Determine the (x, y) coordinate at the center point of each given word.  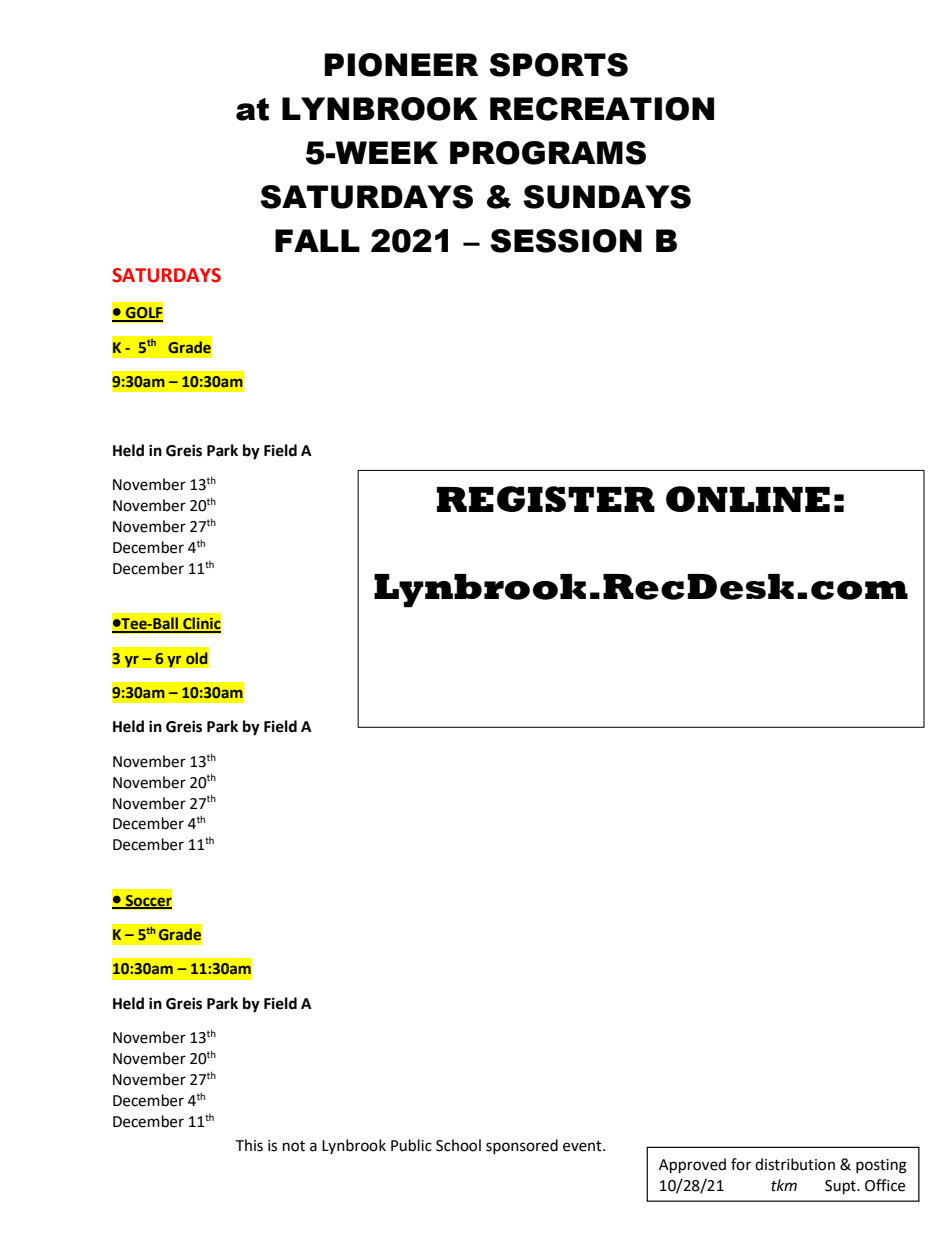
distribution (795, 1164)
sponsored (522, 1146)
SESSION (566, 241)
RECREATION (602, 109)
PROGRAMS (548, 153)
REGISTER (546, 499)
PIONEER (401, 65)
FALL (317, 240)
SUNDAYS (607, 197)
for (741, 1164)
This (249, 1145)
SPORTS (558, 65)
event (583, 1146)
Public (411, 1145)
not (294, 1146)
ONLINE (748, 499)
